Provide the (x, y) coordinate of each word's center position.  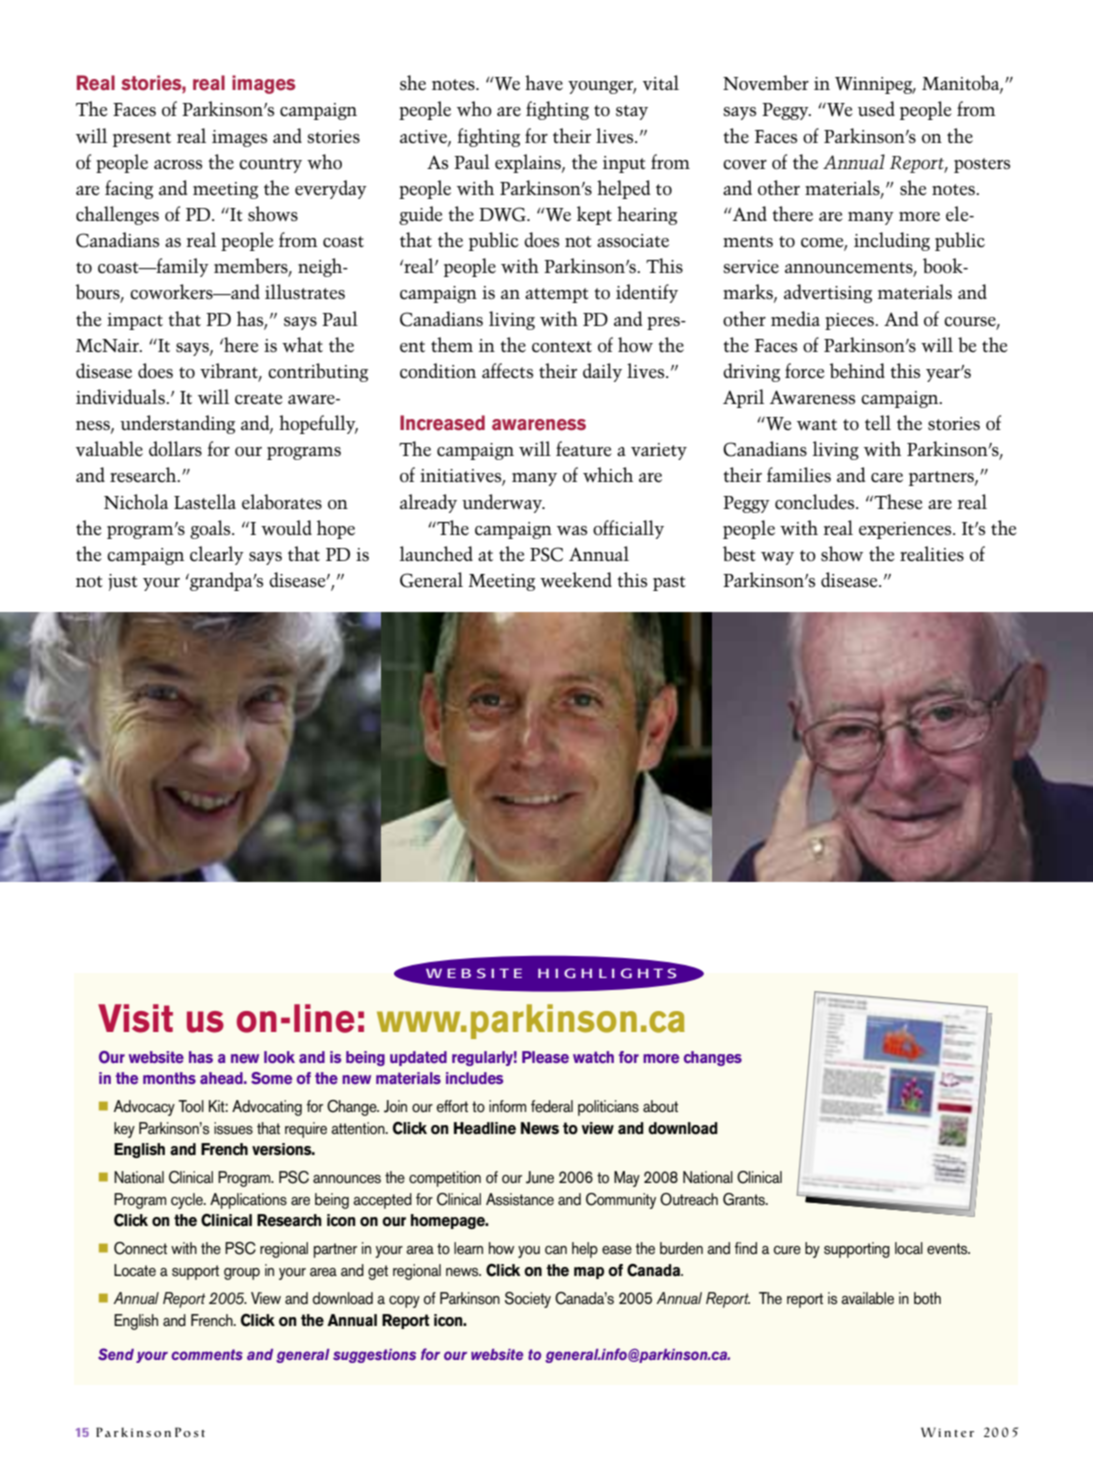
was (572, 530)
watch (593, 1057)
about (660, 1106)
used (876, 108)
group (242, 1274)
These (897, 502)
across (178, 165)
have (544, 83)
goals (211, 529)
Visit (135, 1018)
